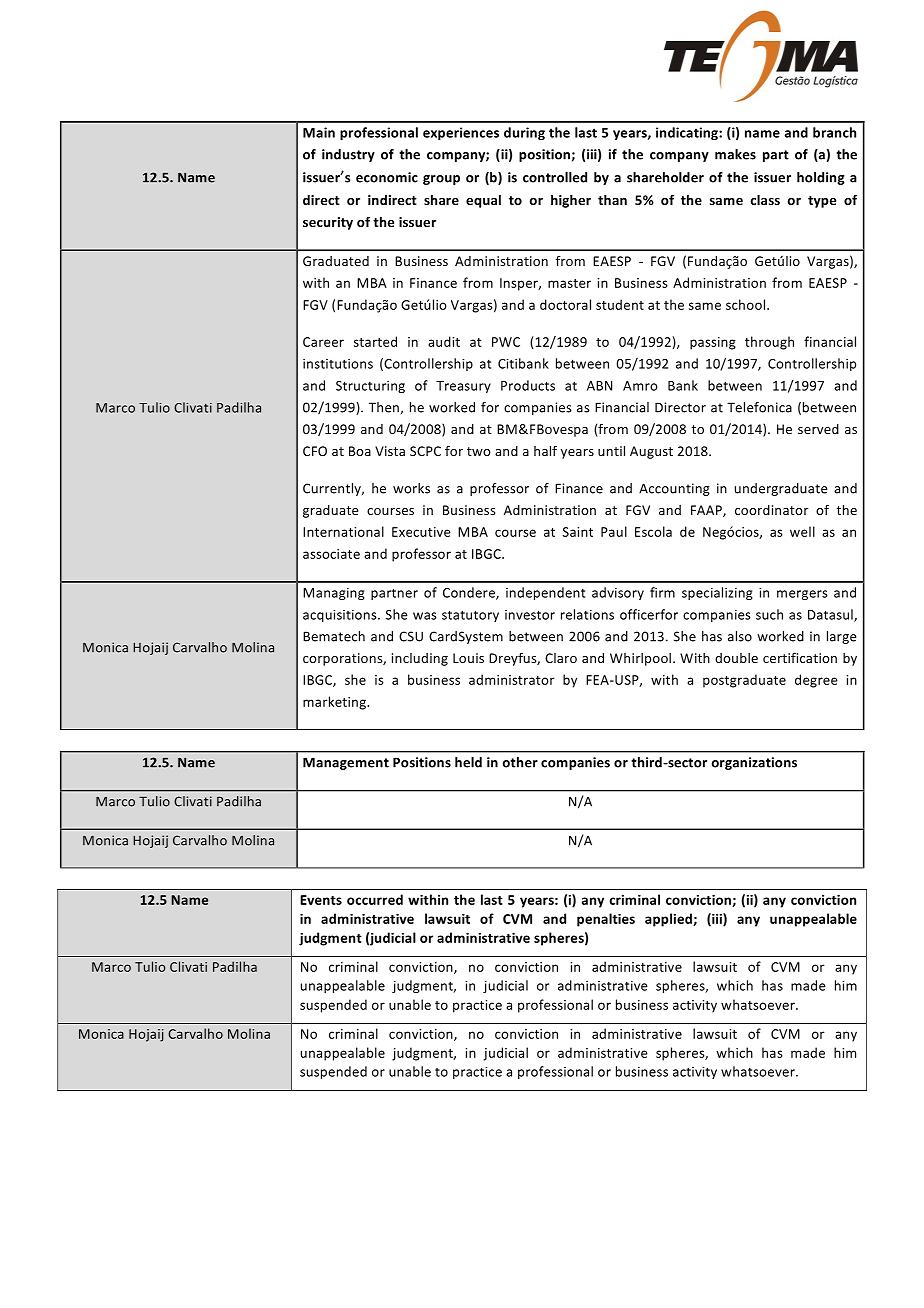 This screenshot has height=1308, width=924. What do you see at coordinates (771, 510) in the screenshot?
I see `coordinator` at bounding box center [771, 510].
